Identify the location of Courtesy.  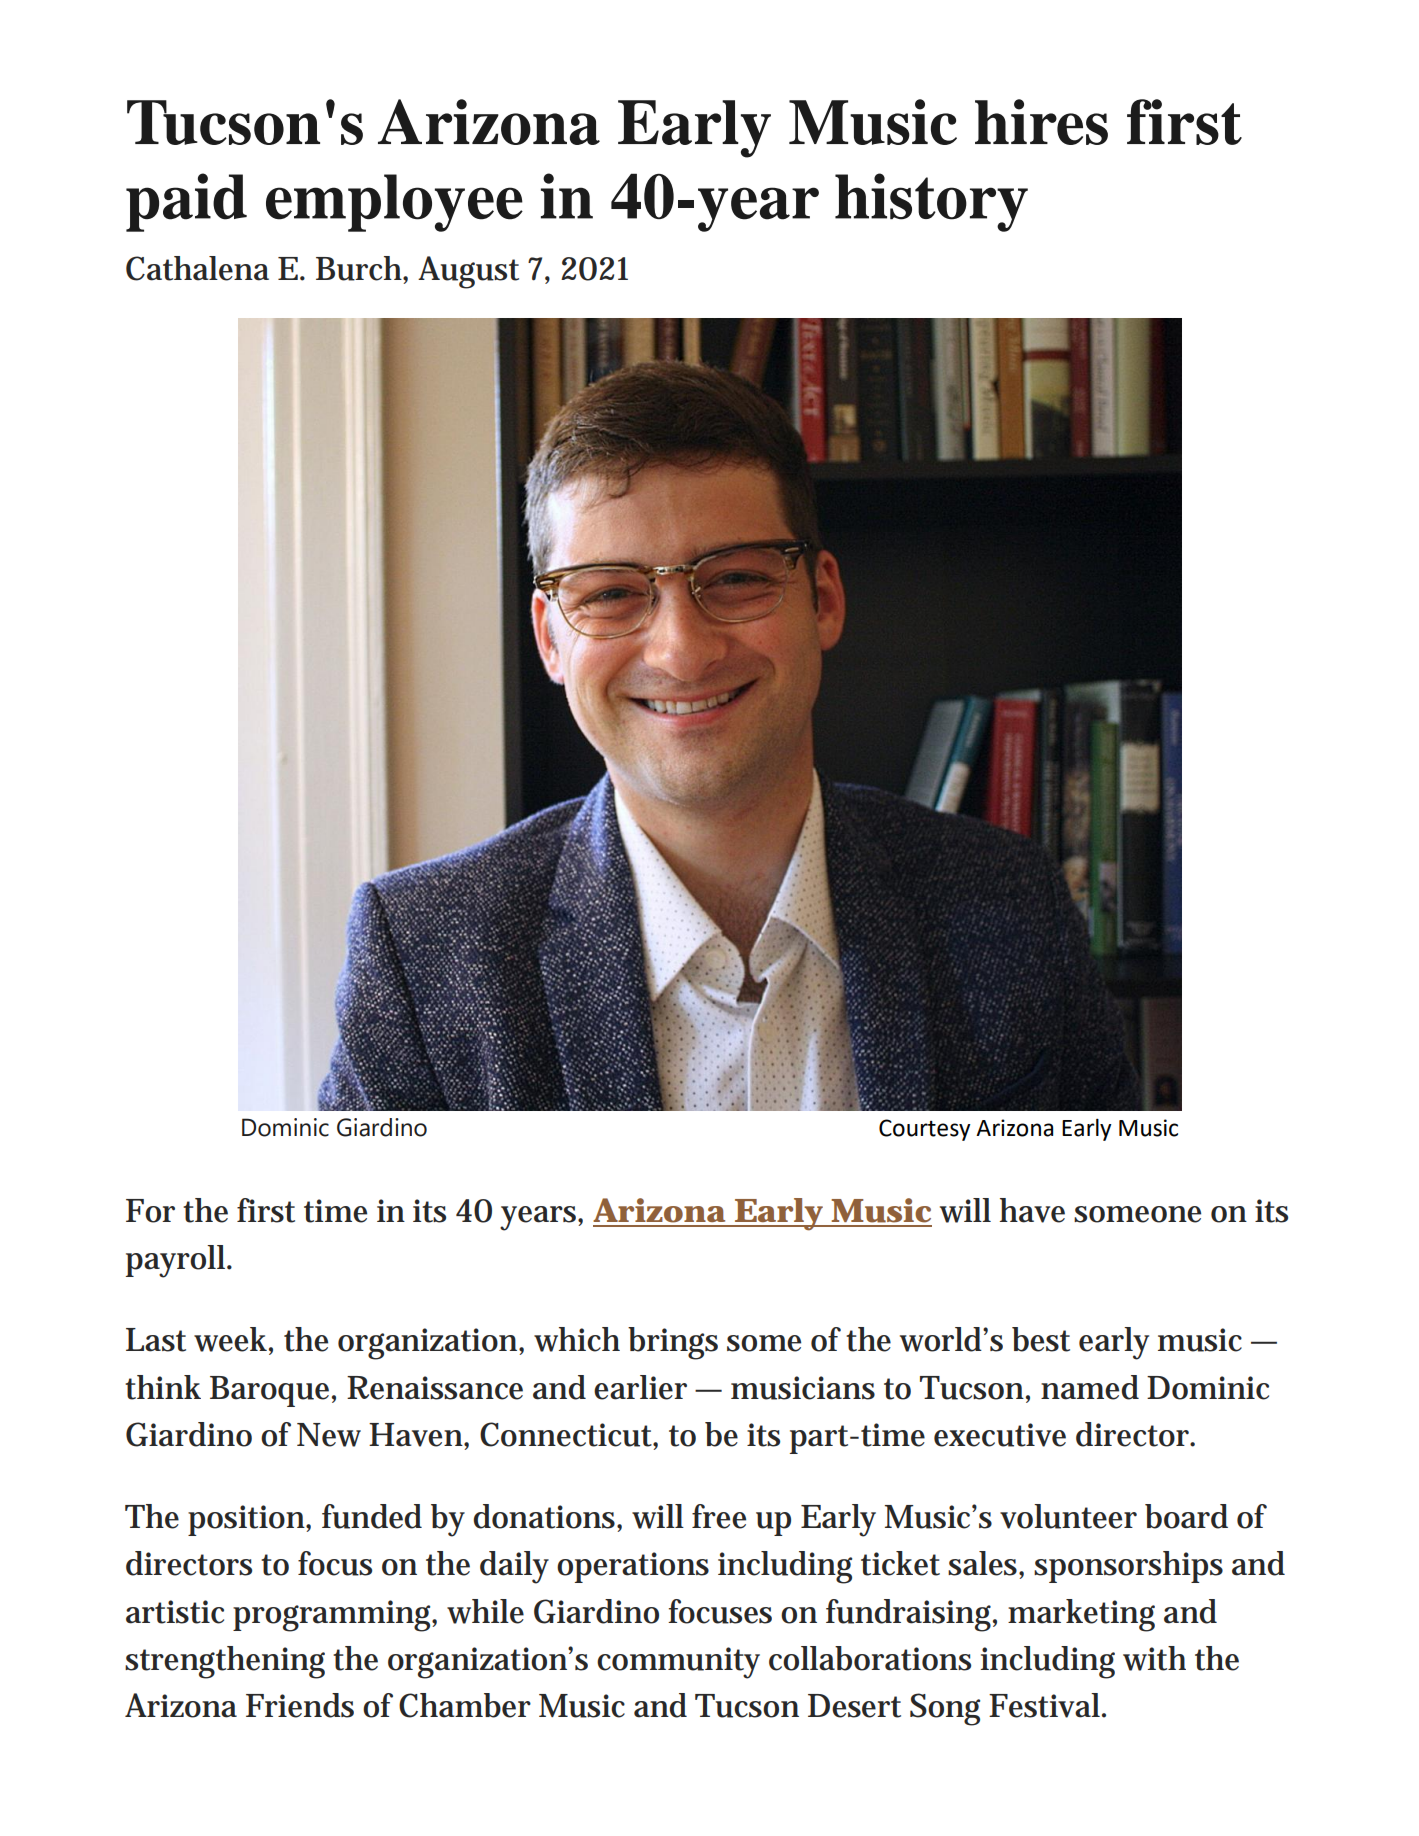
(924, 1130).
